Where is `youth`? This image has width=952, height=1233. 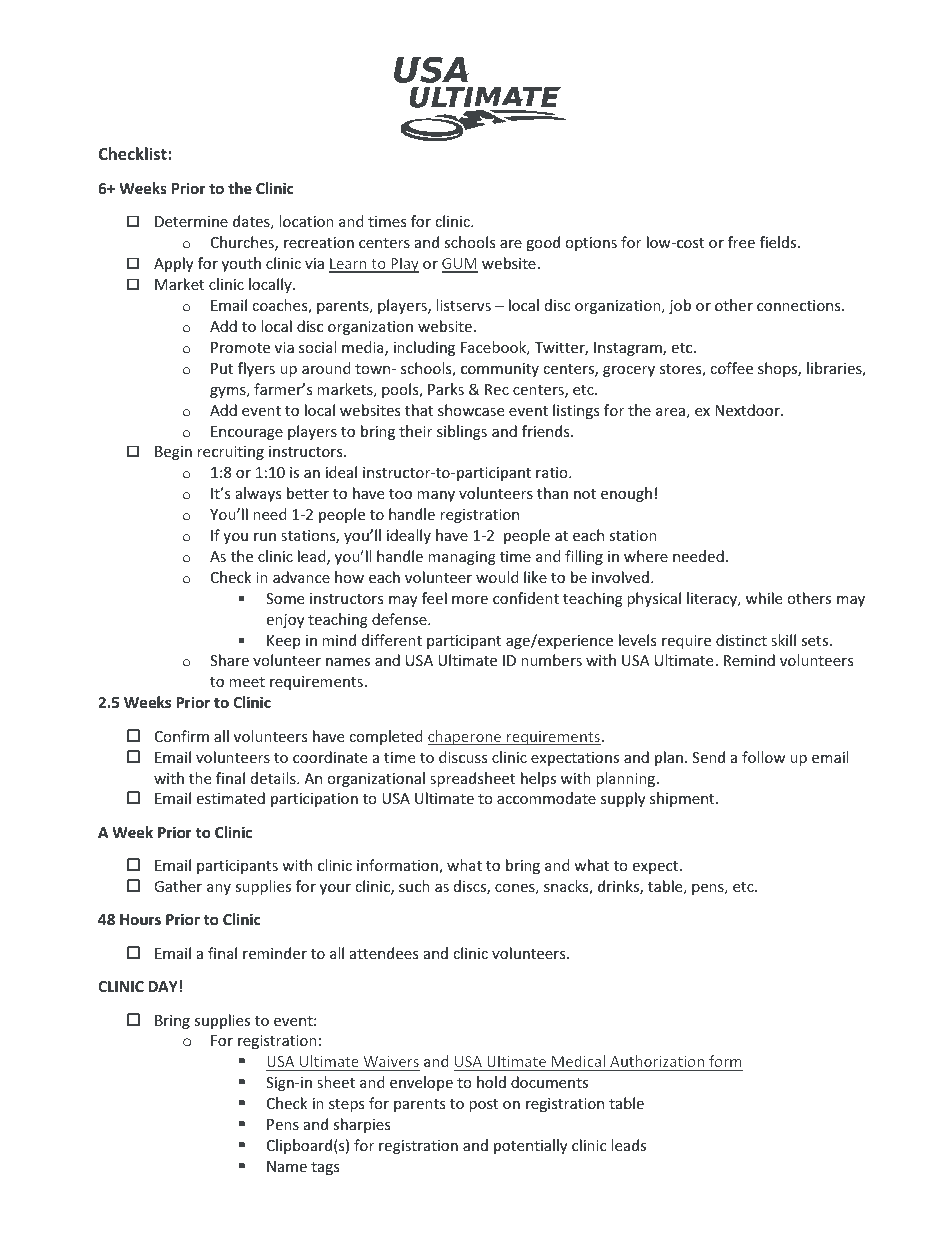 youth is located at coordinates (241, 264).
